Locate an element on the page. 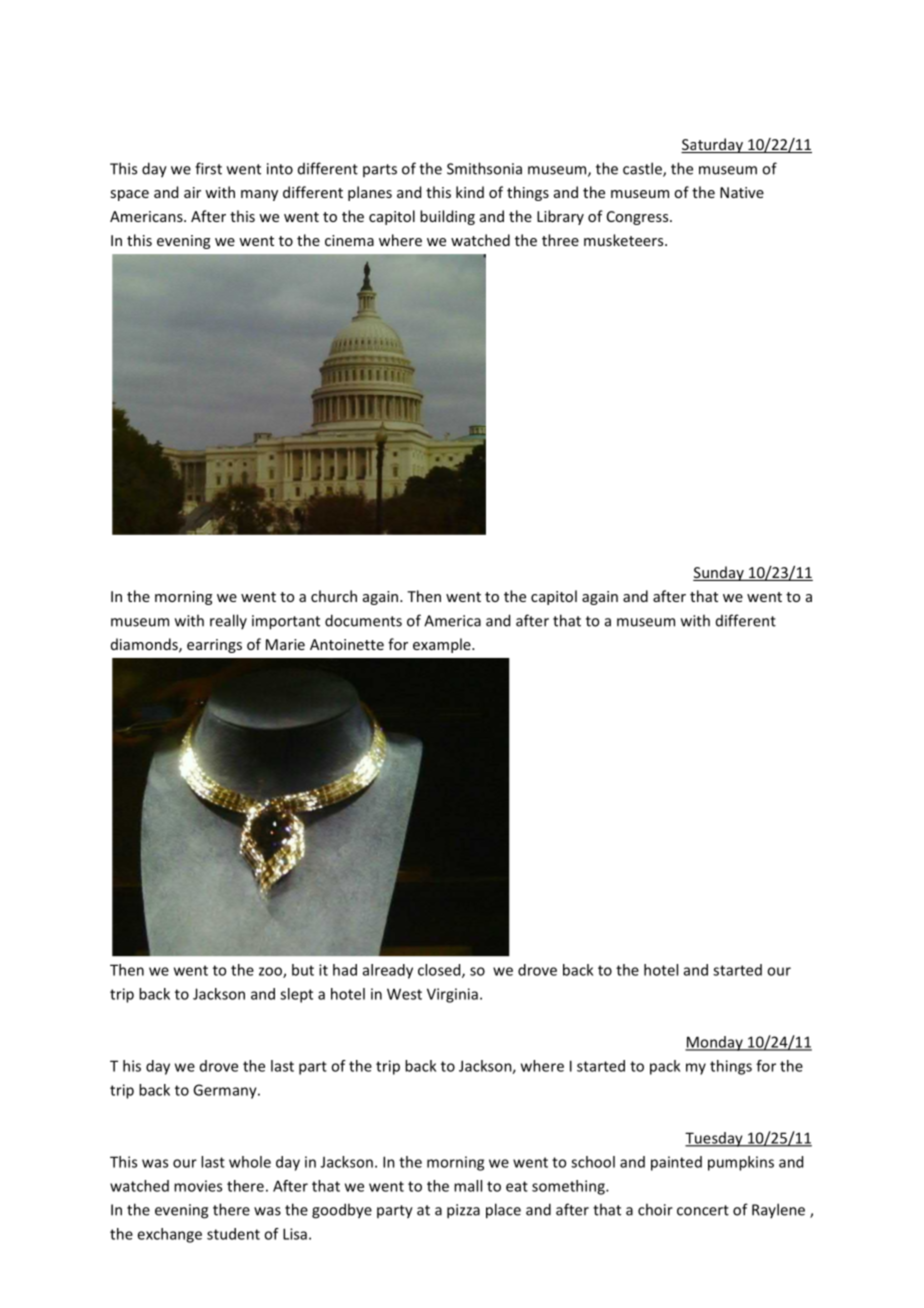 This document has height=1308, width=924. really is located at coordinates (228, 621).
